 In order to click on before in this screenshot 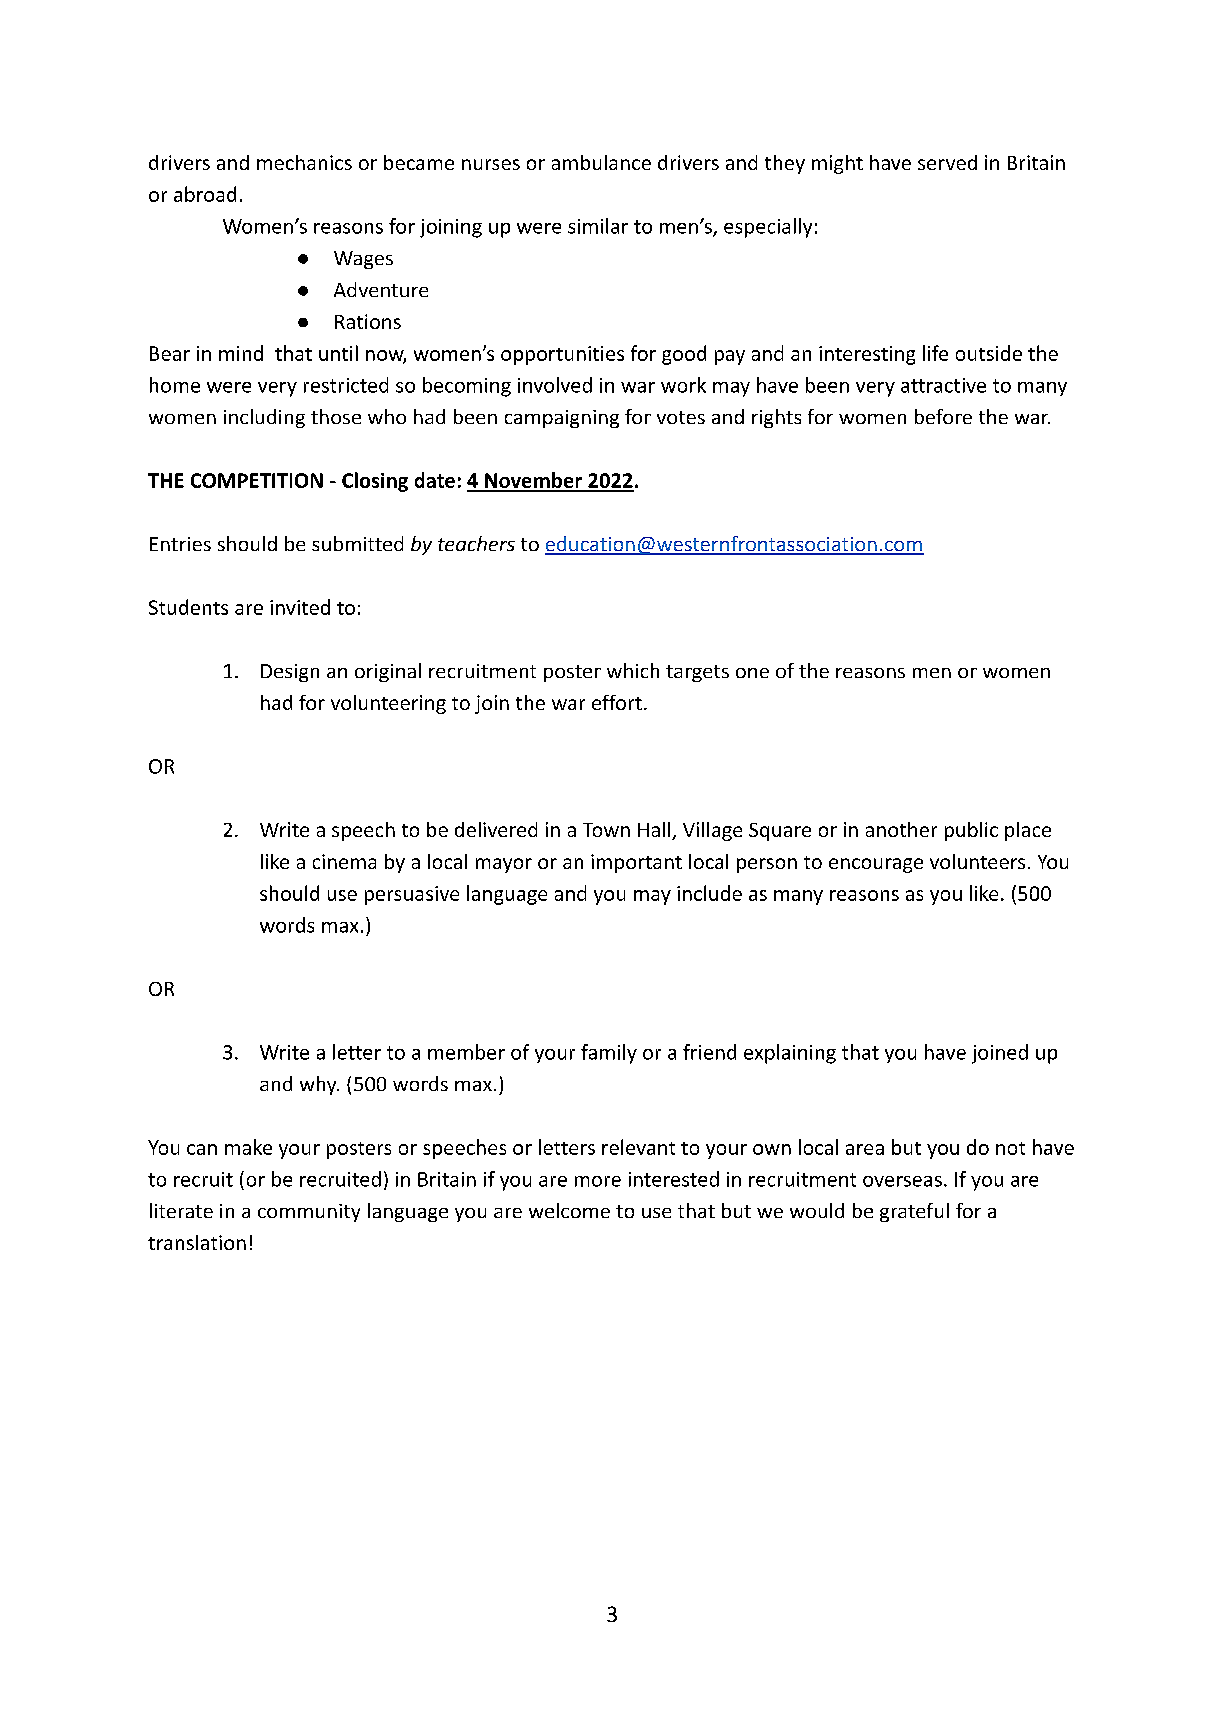, I will do `click(943, 416)`.
